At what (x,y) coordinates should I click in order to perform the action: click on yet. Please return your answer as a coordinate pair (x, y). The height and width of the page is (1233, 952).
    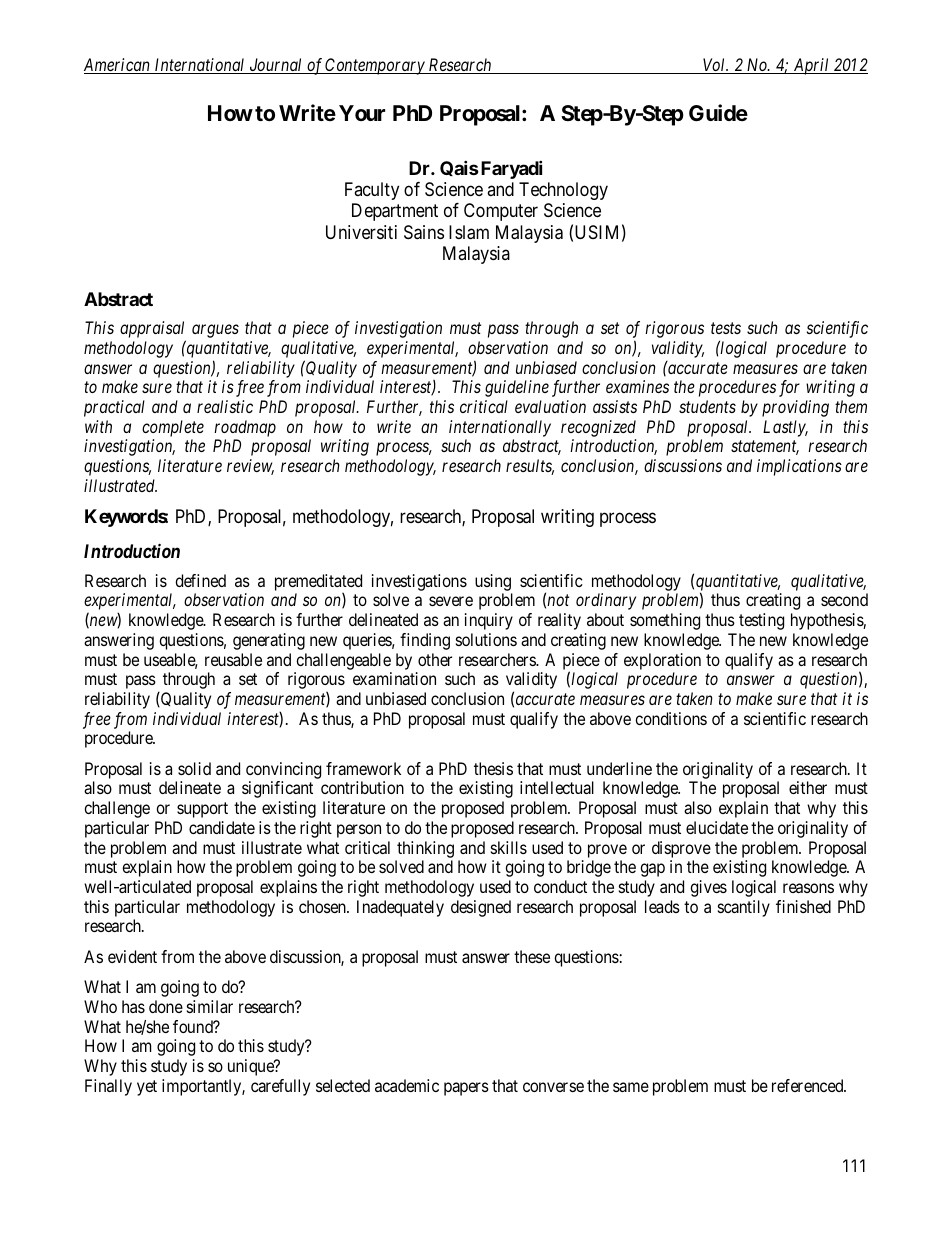
    Looking at the image, I should click on (147, 1088).
